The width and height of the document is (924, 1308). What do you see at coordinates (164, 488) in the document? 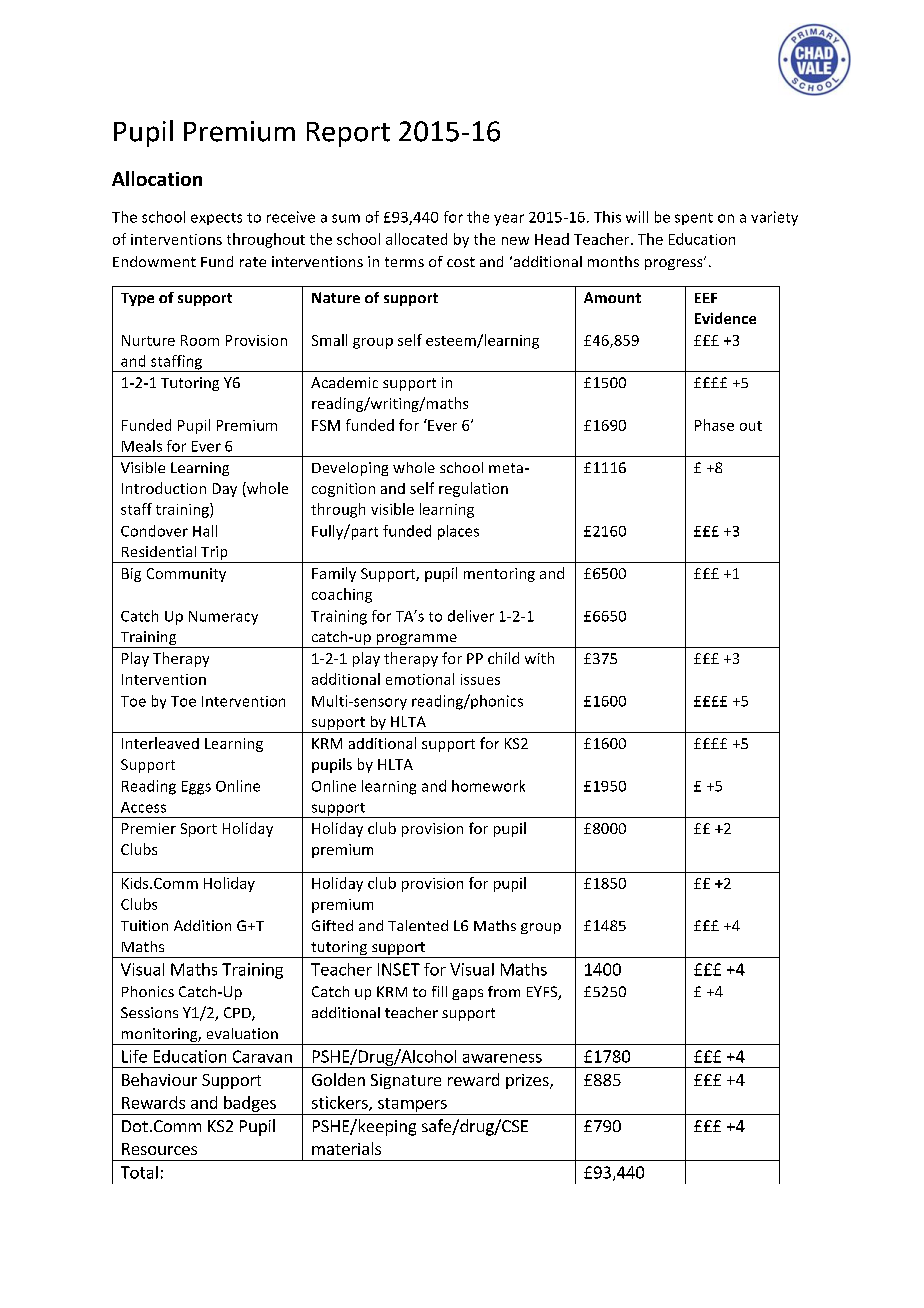
I see `Introduction` at bounding box center [164, 488].
